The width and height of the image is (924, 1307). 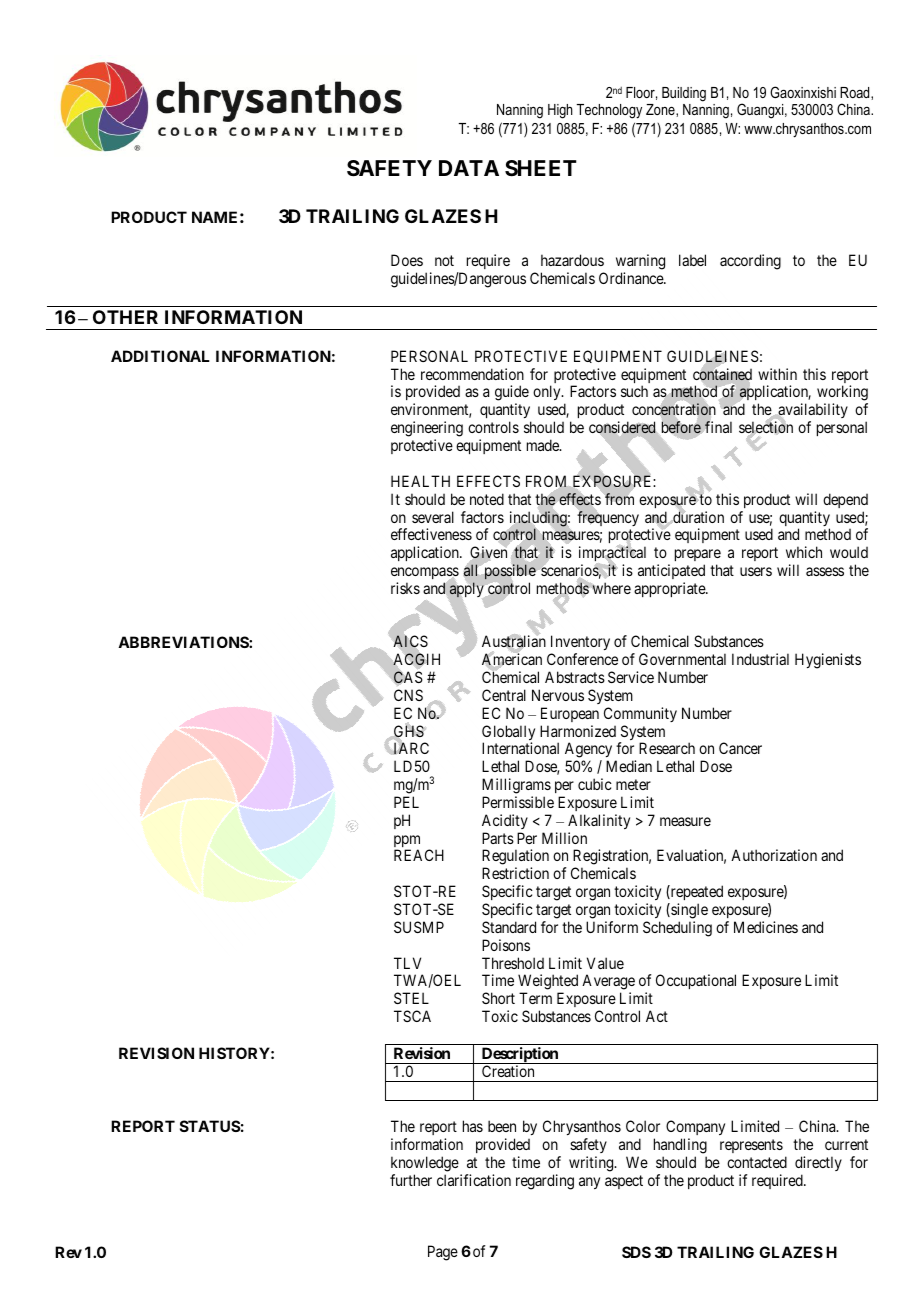 What do you see at coordinates (210, 1126) in the image?
I see `STATUS` at bounding box center [210, 1126].
